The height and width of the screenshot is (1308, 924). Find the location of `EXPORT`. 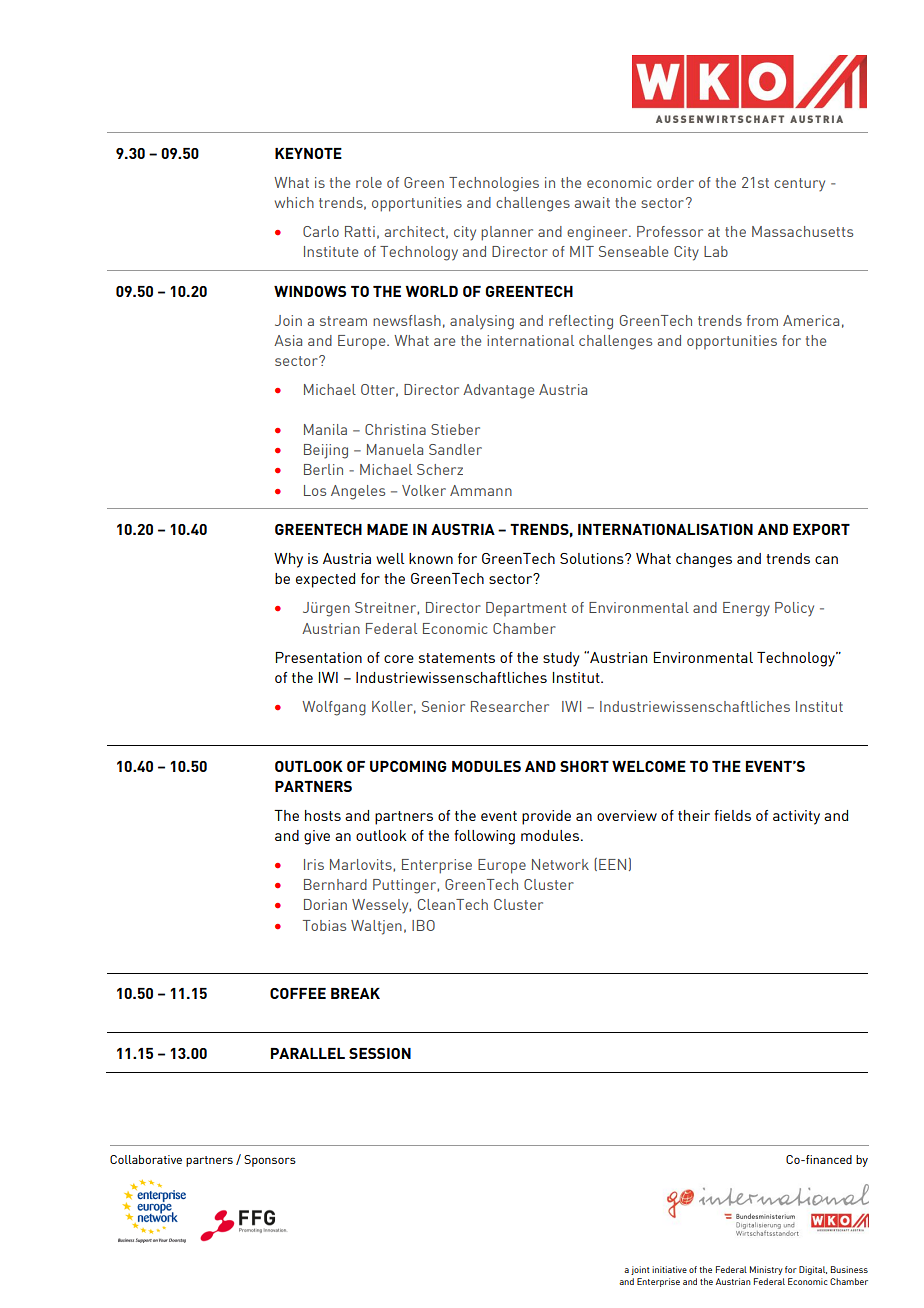

EXPORT is located at coordinates (821, 529).
